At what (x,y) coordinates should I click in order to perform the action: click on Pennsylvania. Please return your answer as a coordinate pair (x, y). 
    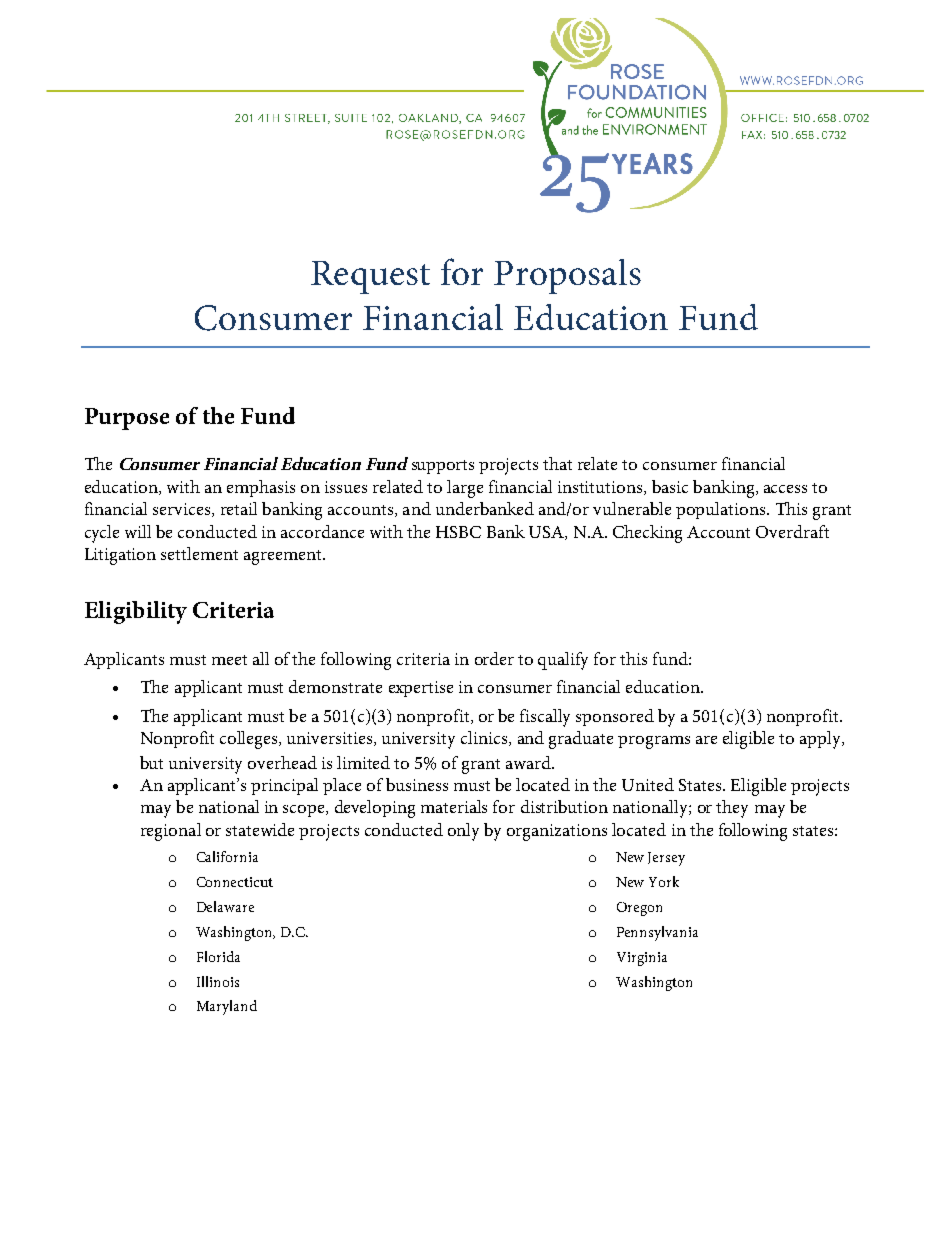
    Looking at the image, I should click on (657, 933).
